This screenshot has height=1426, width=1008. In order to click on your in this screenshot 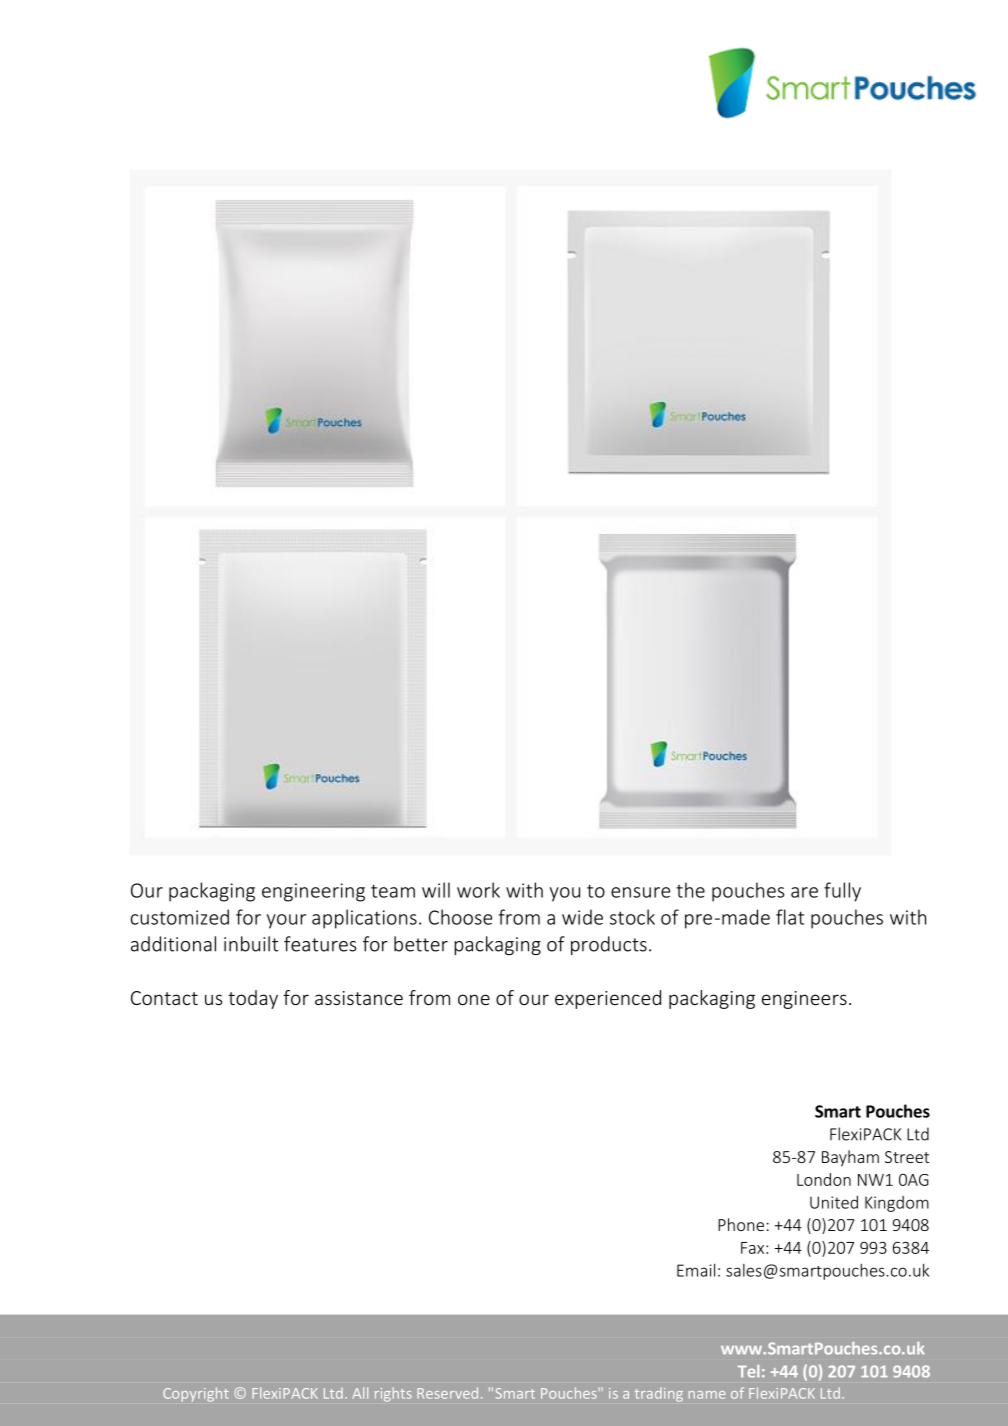, I will do `click(286, 921)`.
